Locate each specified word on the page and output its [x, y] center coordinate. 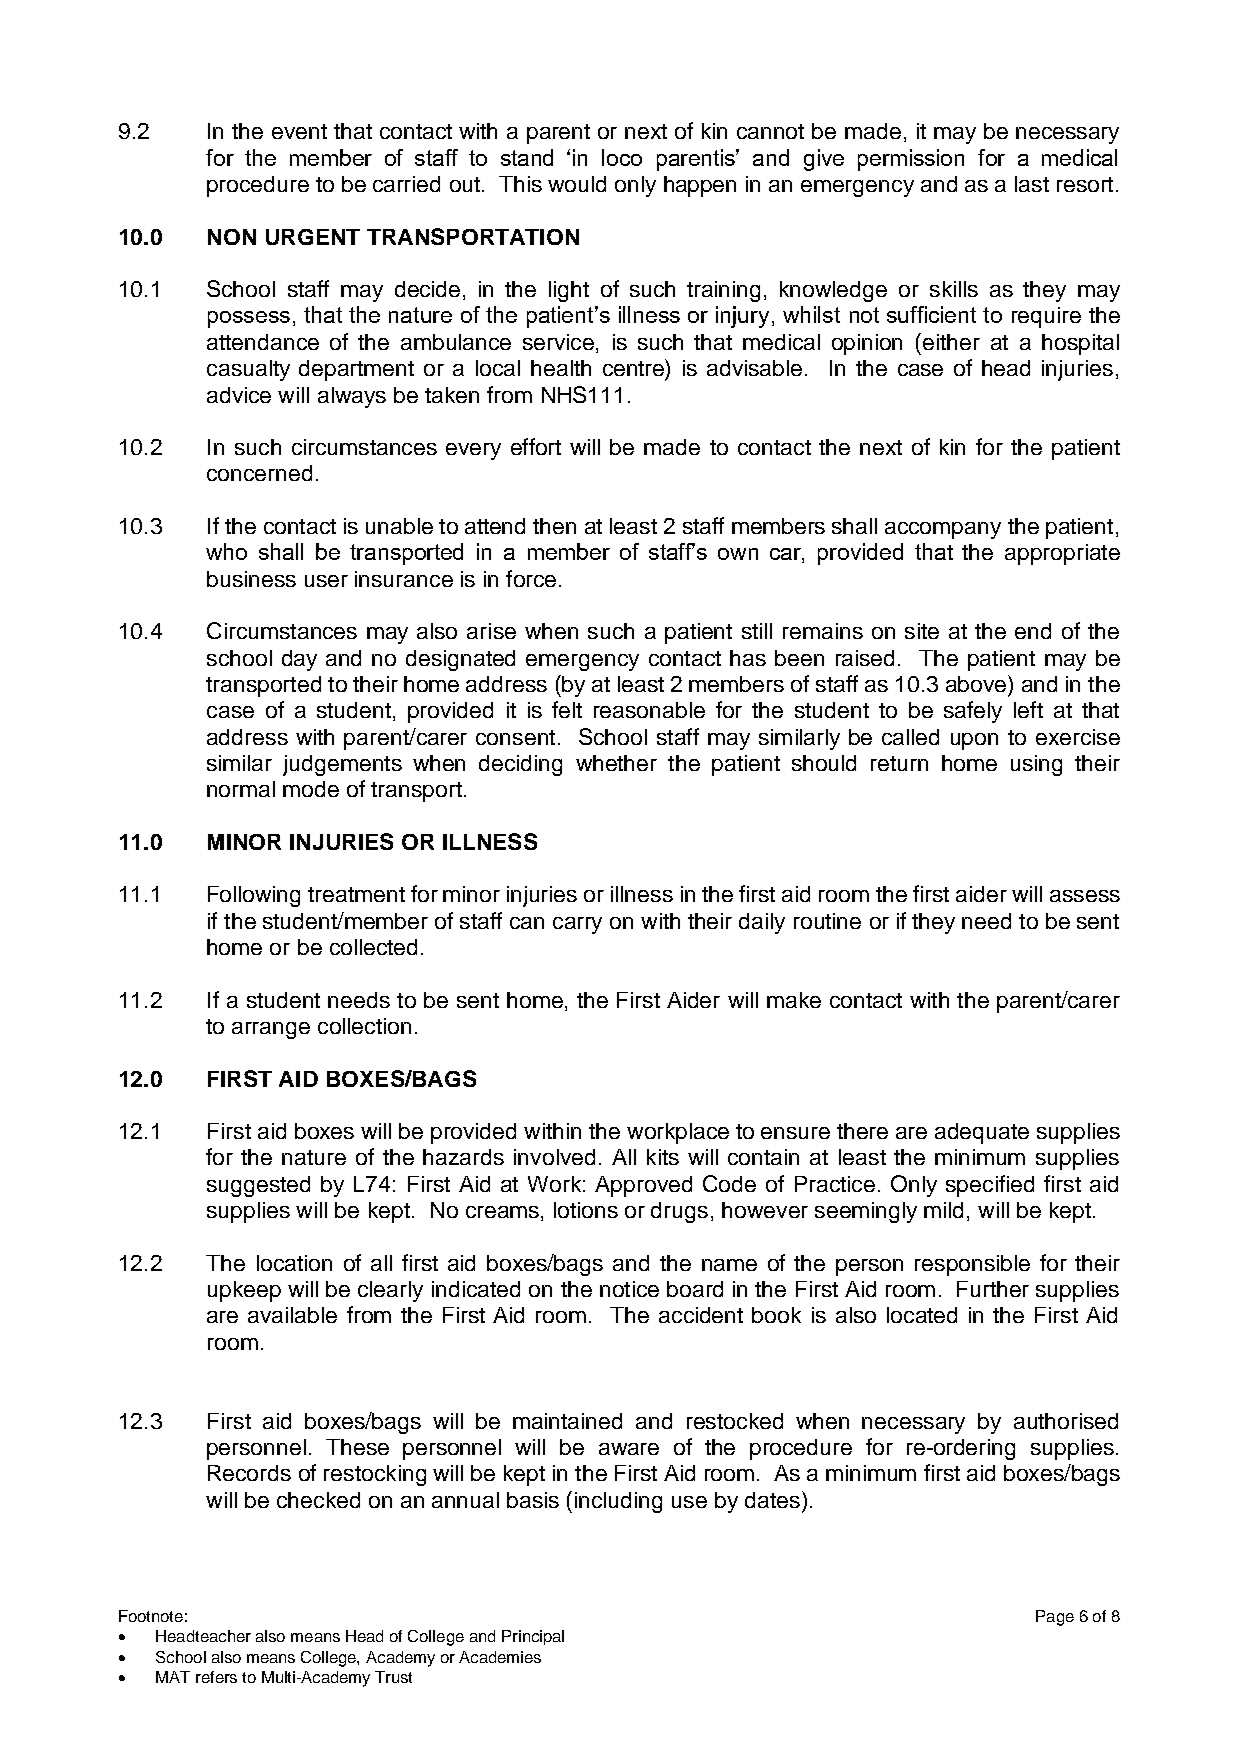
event [299, 131]
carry [577, 925]
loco [622, 157]
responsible [972, 1265]
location [294, 1263]
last [1032, 184]
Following [254, 896]
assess [1085, 896]
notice [629, 1289]
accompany [943, 530]
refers [216, 1677]
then [554, 526]
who [226, 551]
